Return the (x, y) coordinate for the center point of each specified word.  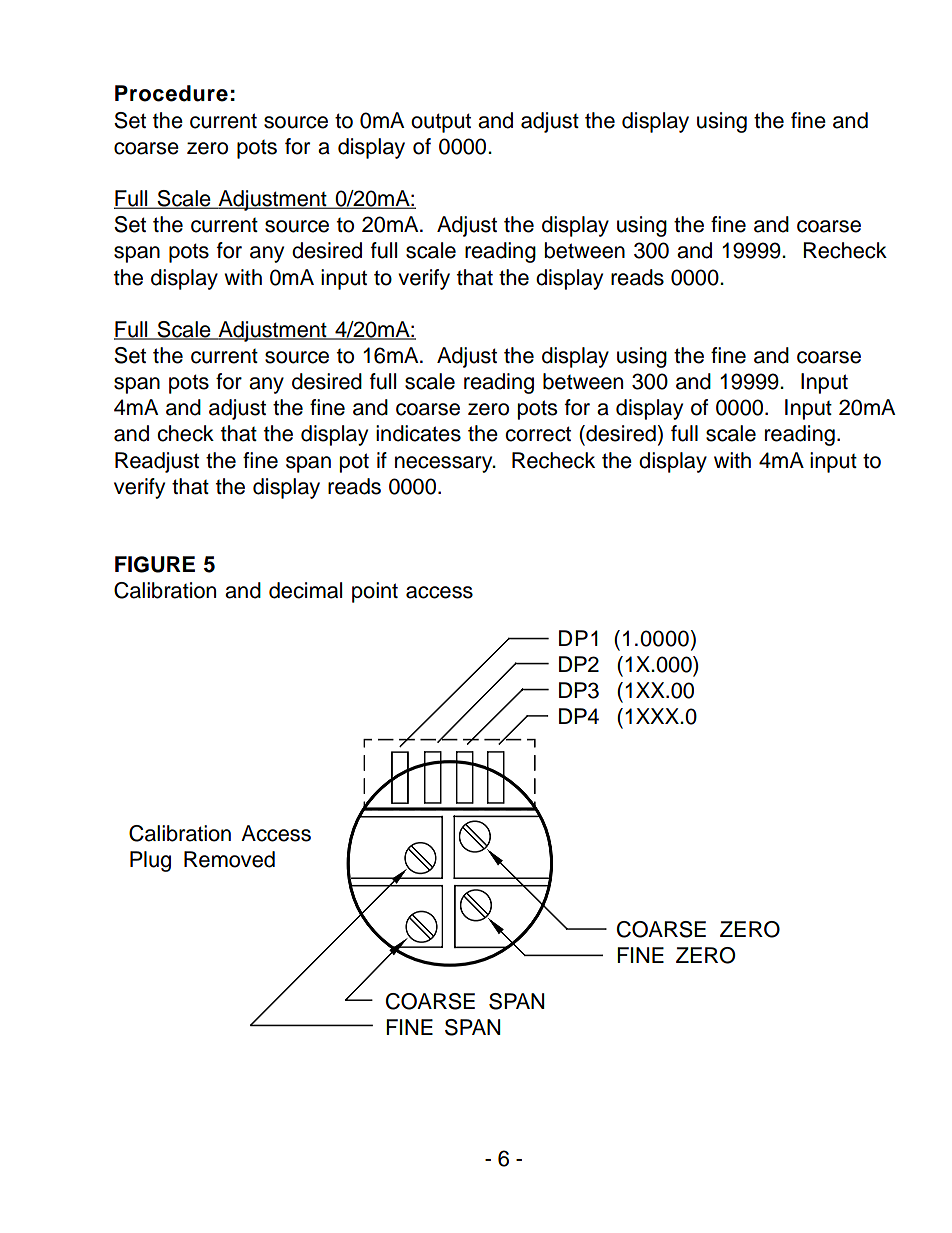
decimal (305, 590)
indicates (418, 433)
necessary (445, 464)
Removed (229, 859)
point (375, 592)
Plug (150, 861)
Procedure (171, 93)
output (441, 123)
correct (538, 434)
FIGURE (155, 564)
